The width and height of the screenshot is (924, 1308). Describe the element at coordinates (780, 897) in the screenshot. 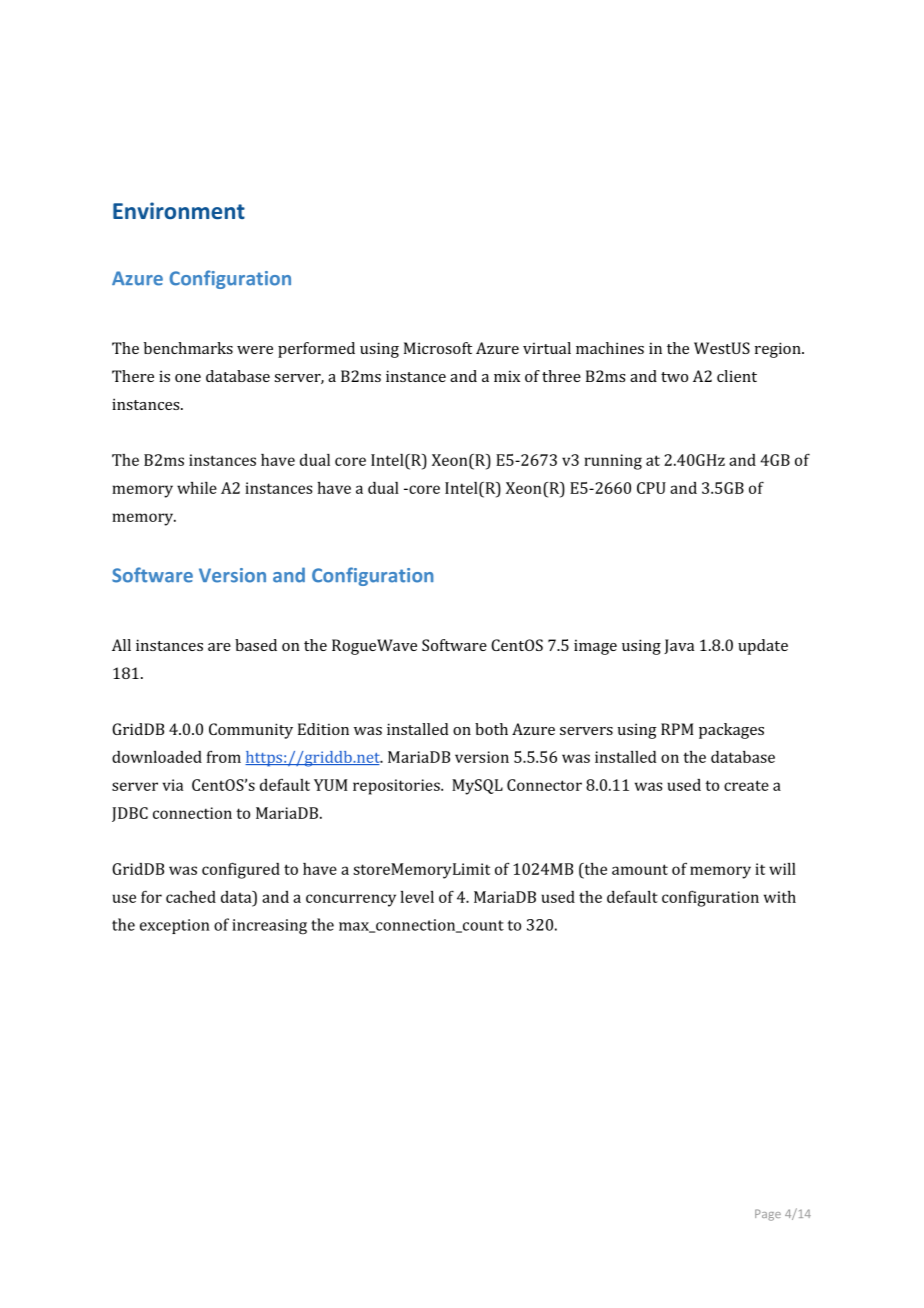

I see `with` at that location.
